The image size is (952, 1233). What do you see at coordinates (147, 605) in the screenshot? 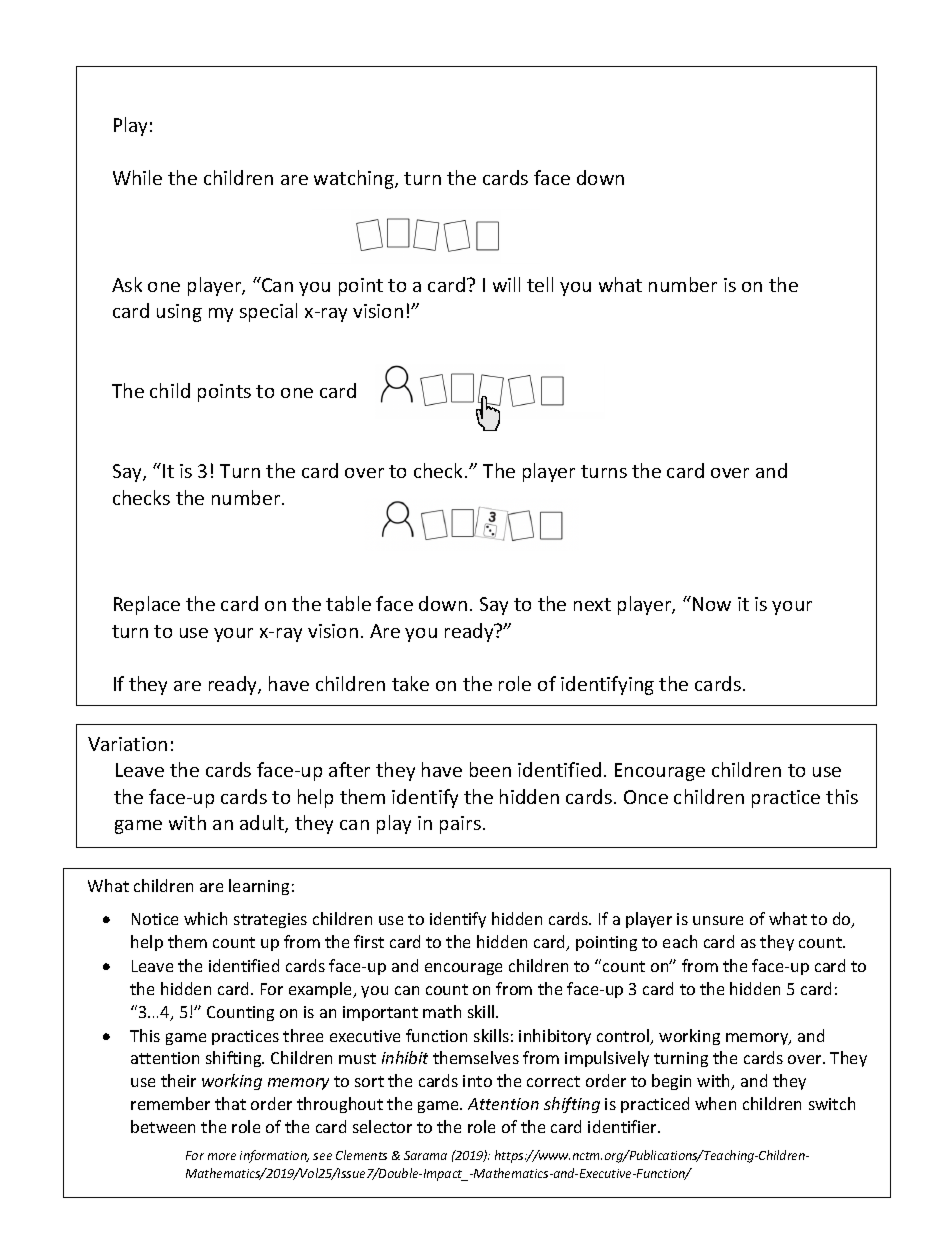
I see `Replace` at bounding box center [147, 605].
